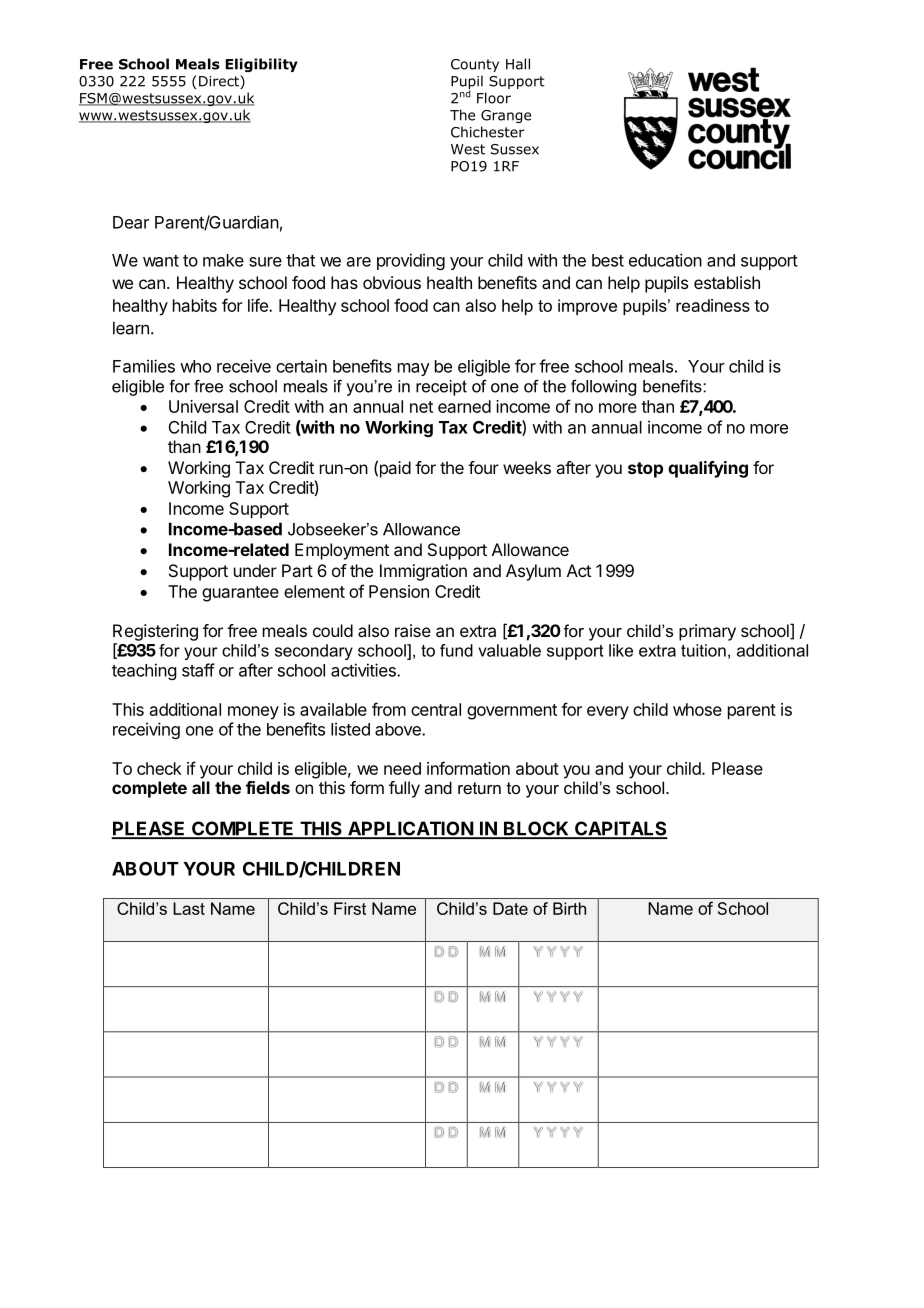  What do you see at coordinates (410, 829) in the page?
I see `APPLICATION` at bounding box center [410, 829].
